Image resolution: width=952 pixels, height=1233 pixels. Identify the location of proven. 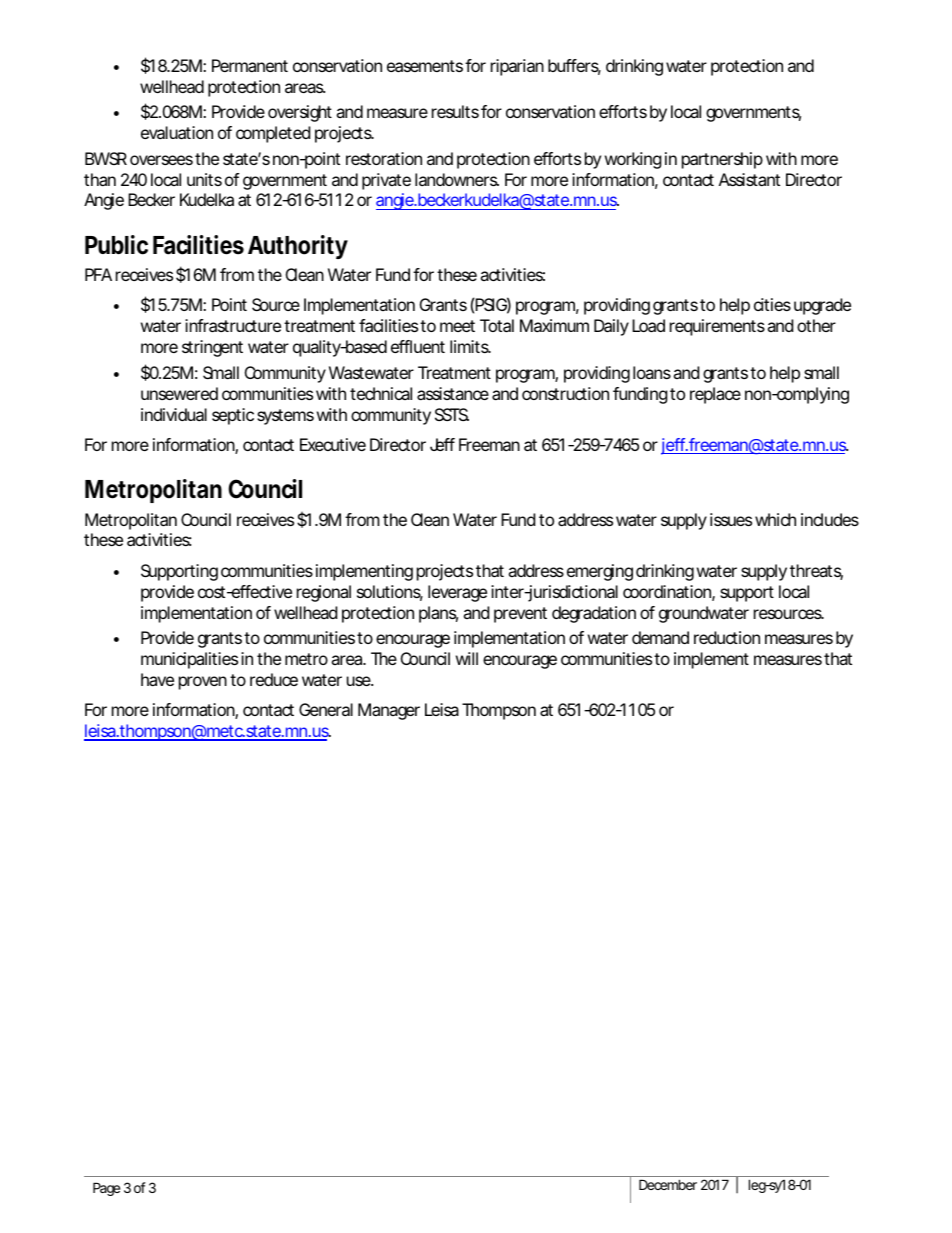
(203, 683).
